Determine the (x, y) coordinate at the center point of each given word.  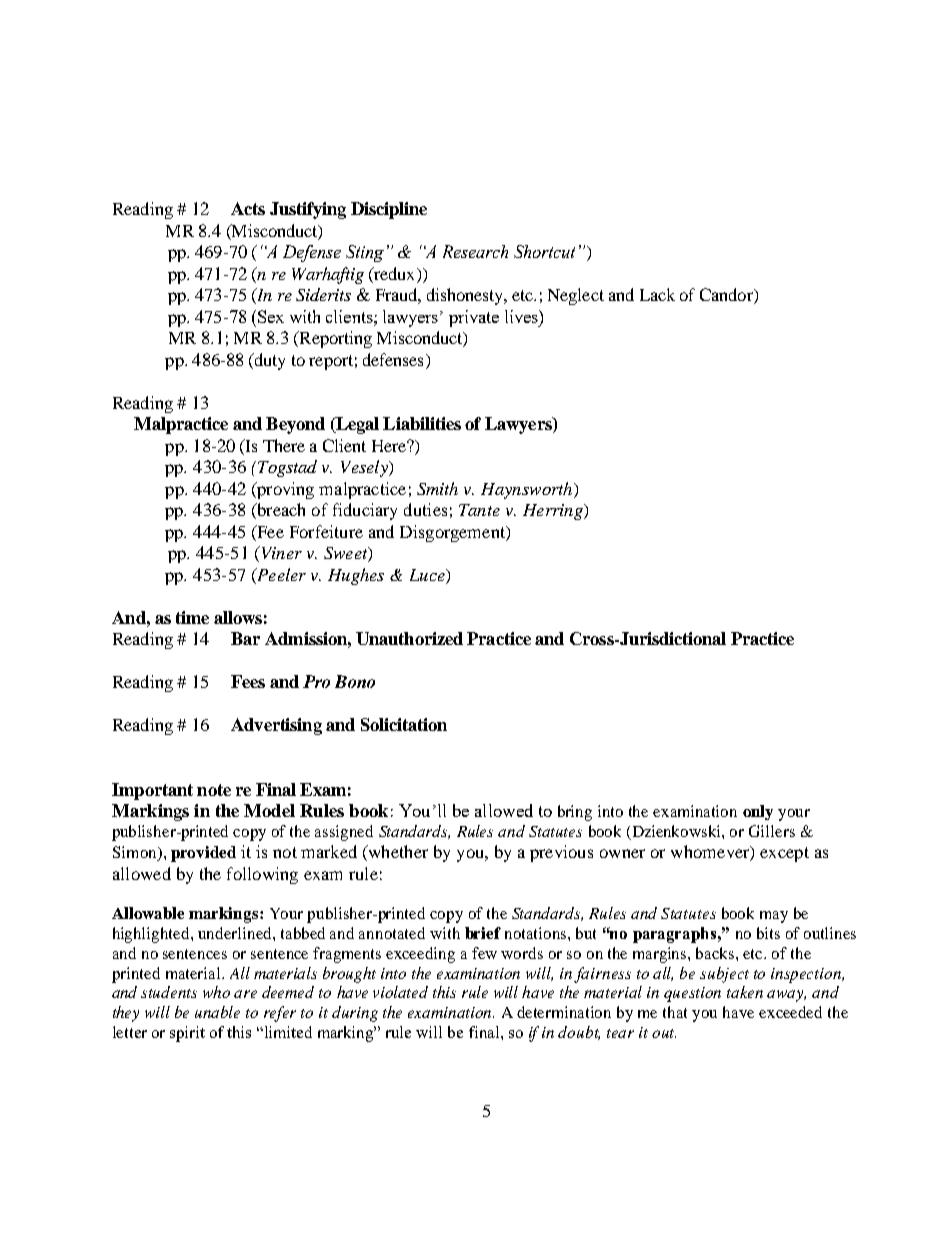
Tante (479, 510)
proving (284, 490)
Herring (554, 512)
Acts (248, 208)
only (758, 812)
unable (217, 1012)
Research (475, 251)
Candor (727, 296)
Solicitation (404, 724)
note (214, 790)
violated (400, 992)
